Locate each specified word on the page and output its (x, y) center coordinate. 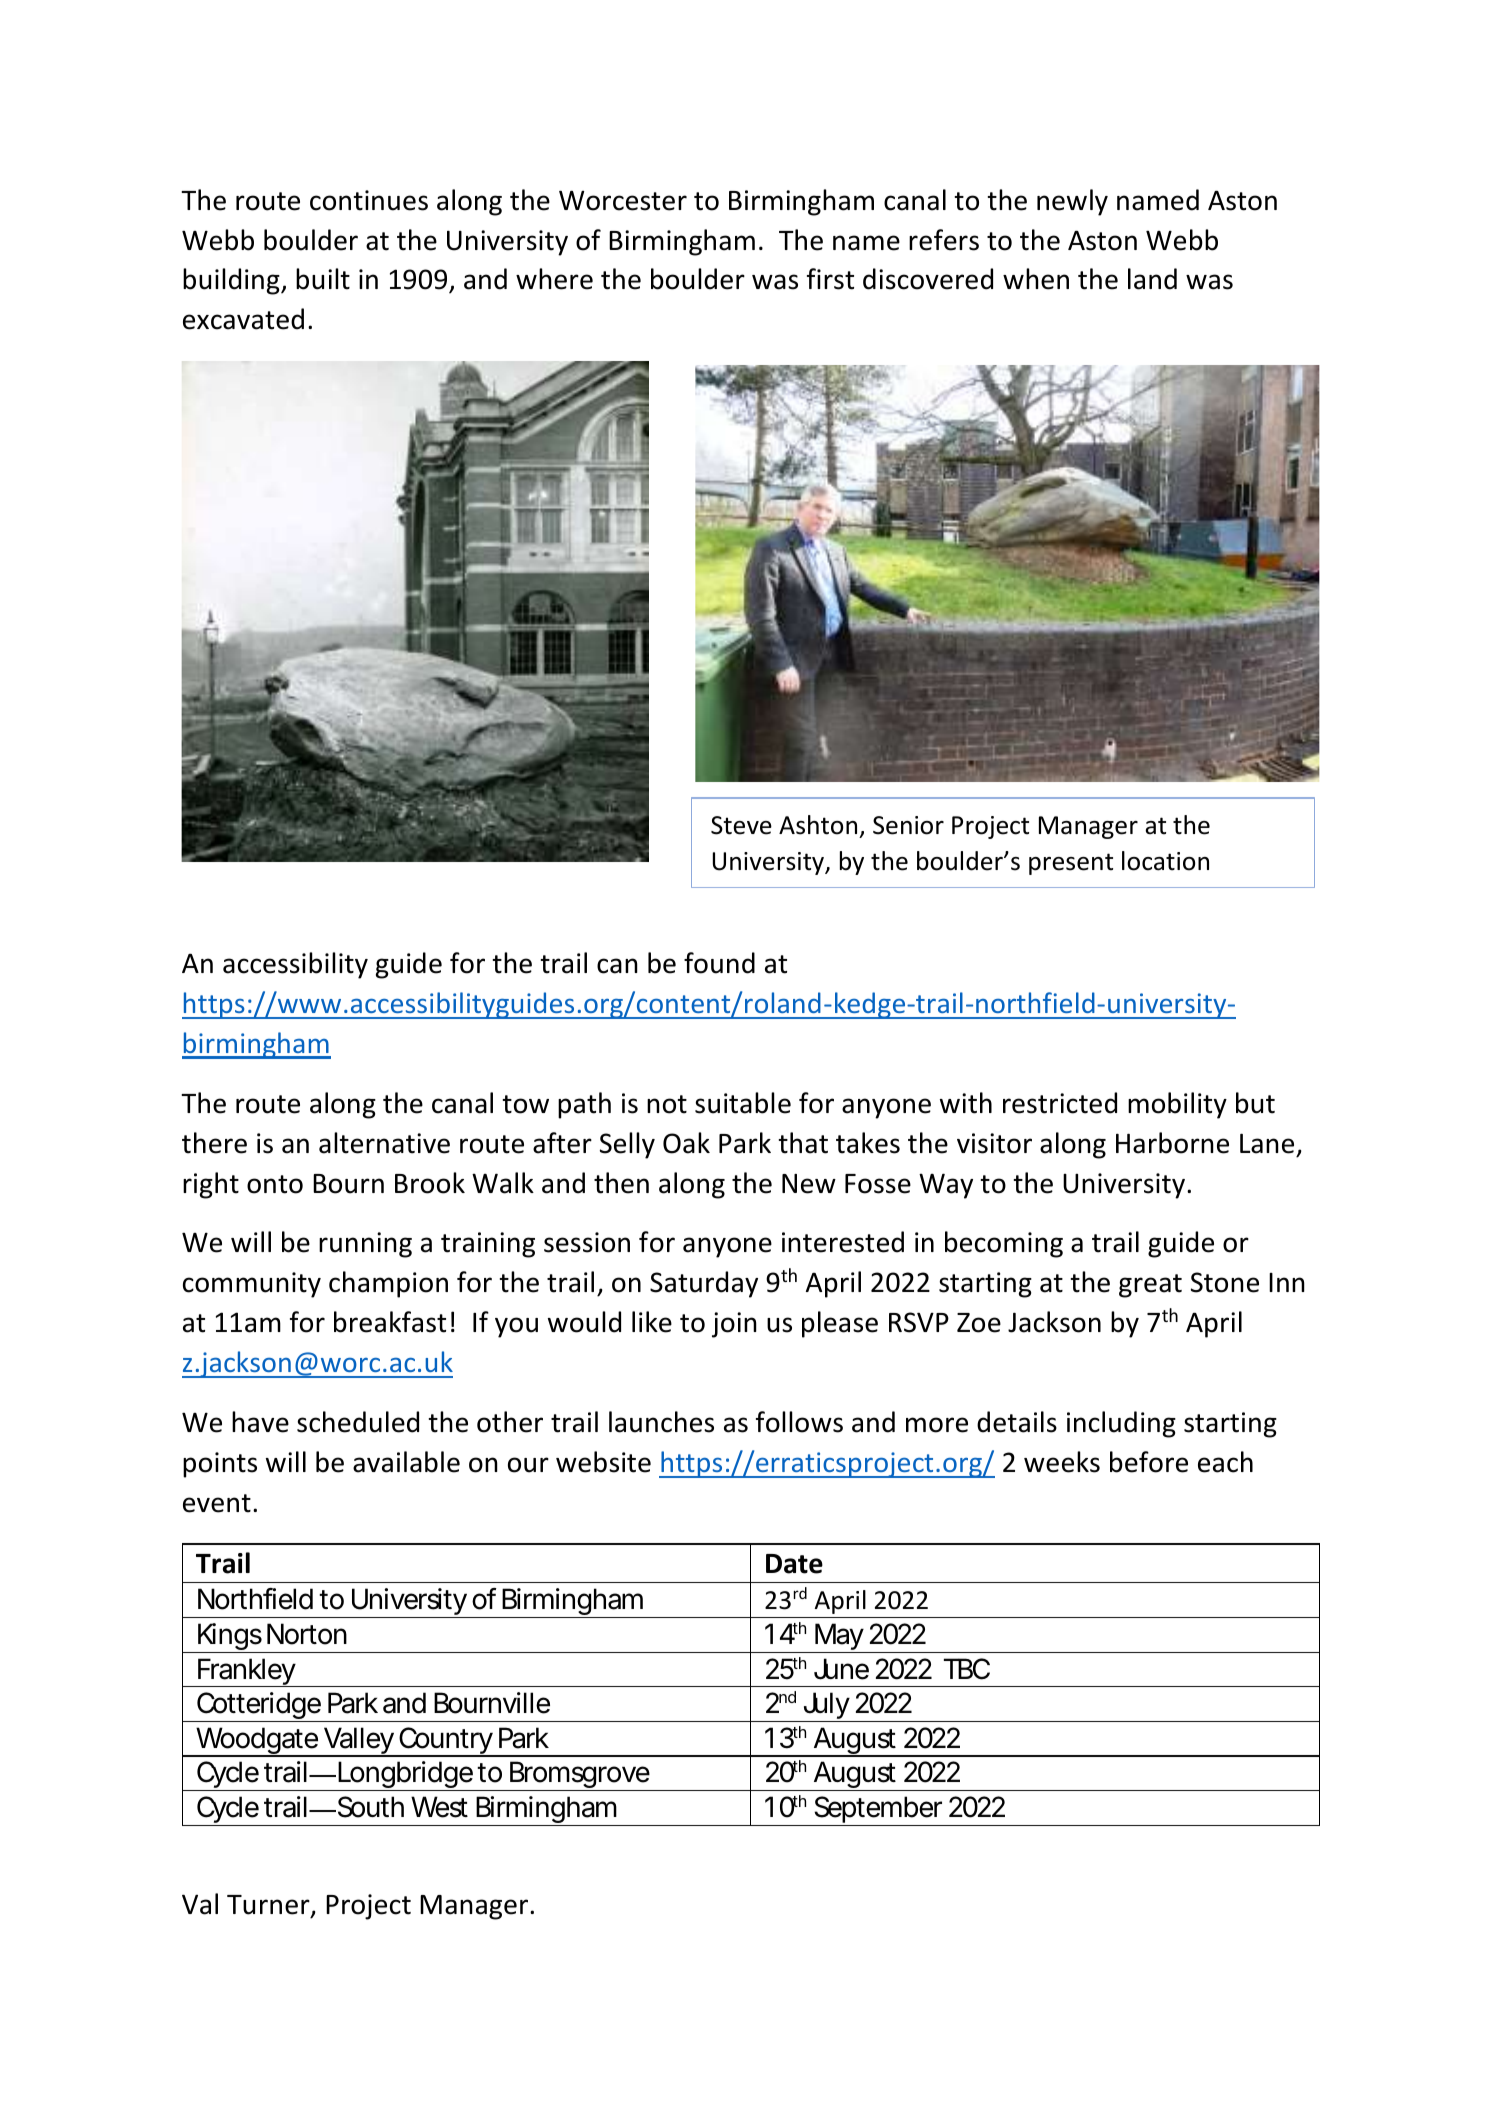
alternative (384, 1143)
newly (1072, 202)
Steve (741, 825)
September (876, 1811)
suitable (743, 1103)
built (323, 279)
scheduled (358, 1422)
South (368, 1807)
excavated (243, 319)
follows (799, 1422)
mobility (1177, 1105)
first (830, 279)
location (1165, 861)
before (1149, 1462)
